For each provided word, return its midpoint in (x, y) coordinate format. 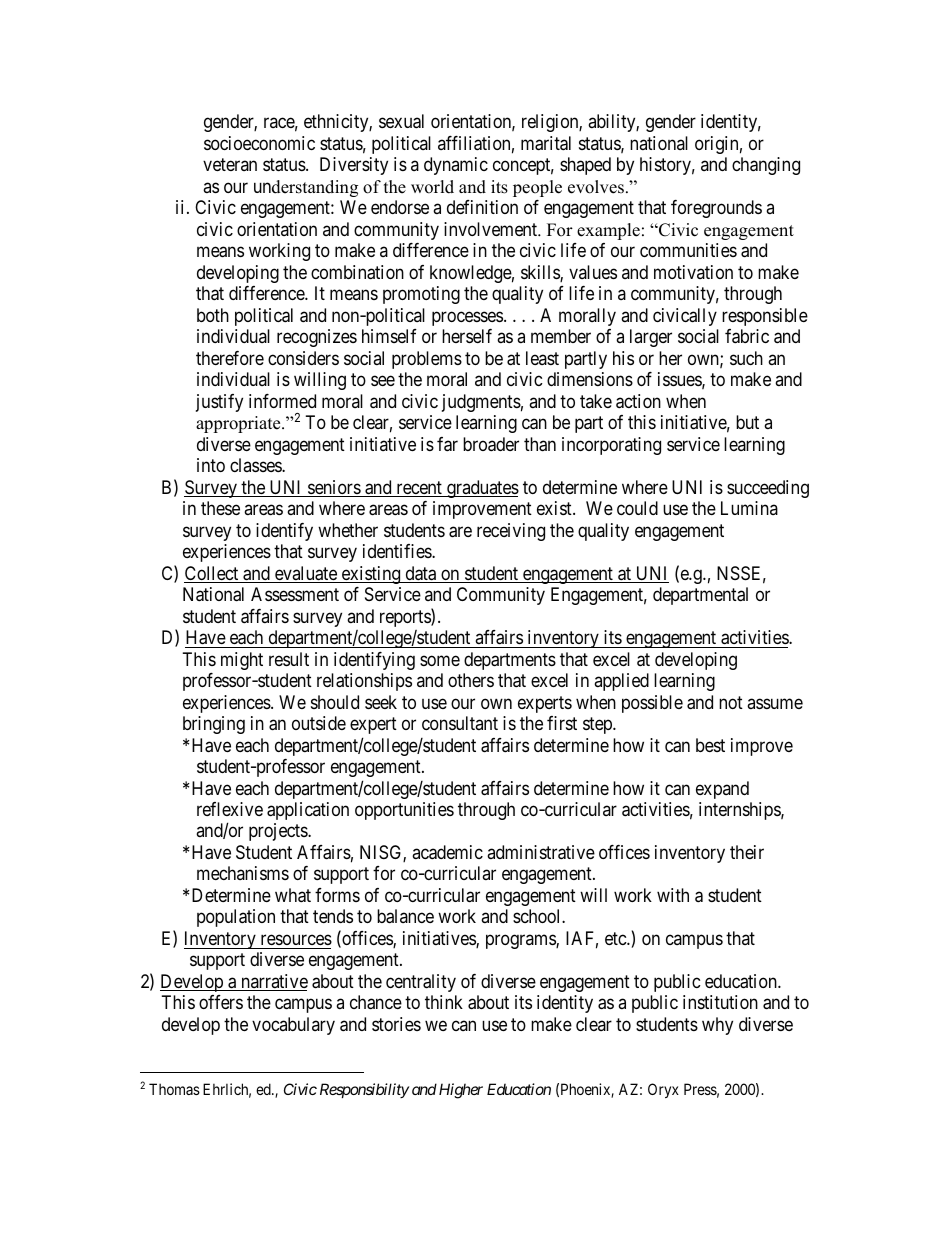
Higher (461, 1091)
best (710, 745)
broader (491, 444)
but (747, 422)
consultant (460, 723)
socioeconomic (259, 143)
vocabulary (293, 1026)
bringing (214, 725)
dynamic (456, 166)
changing (766, 166)
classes (256, 465)
